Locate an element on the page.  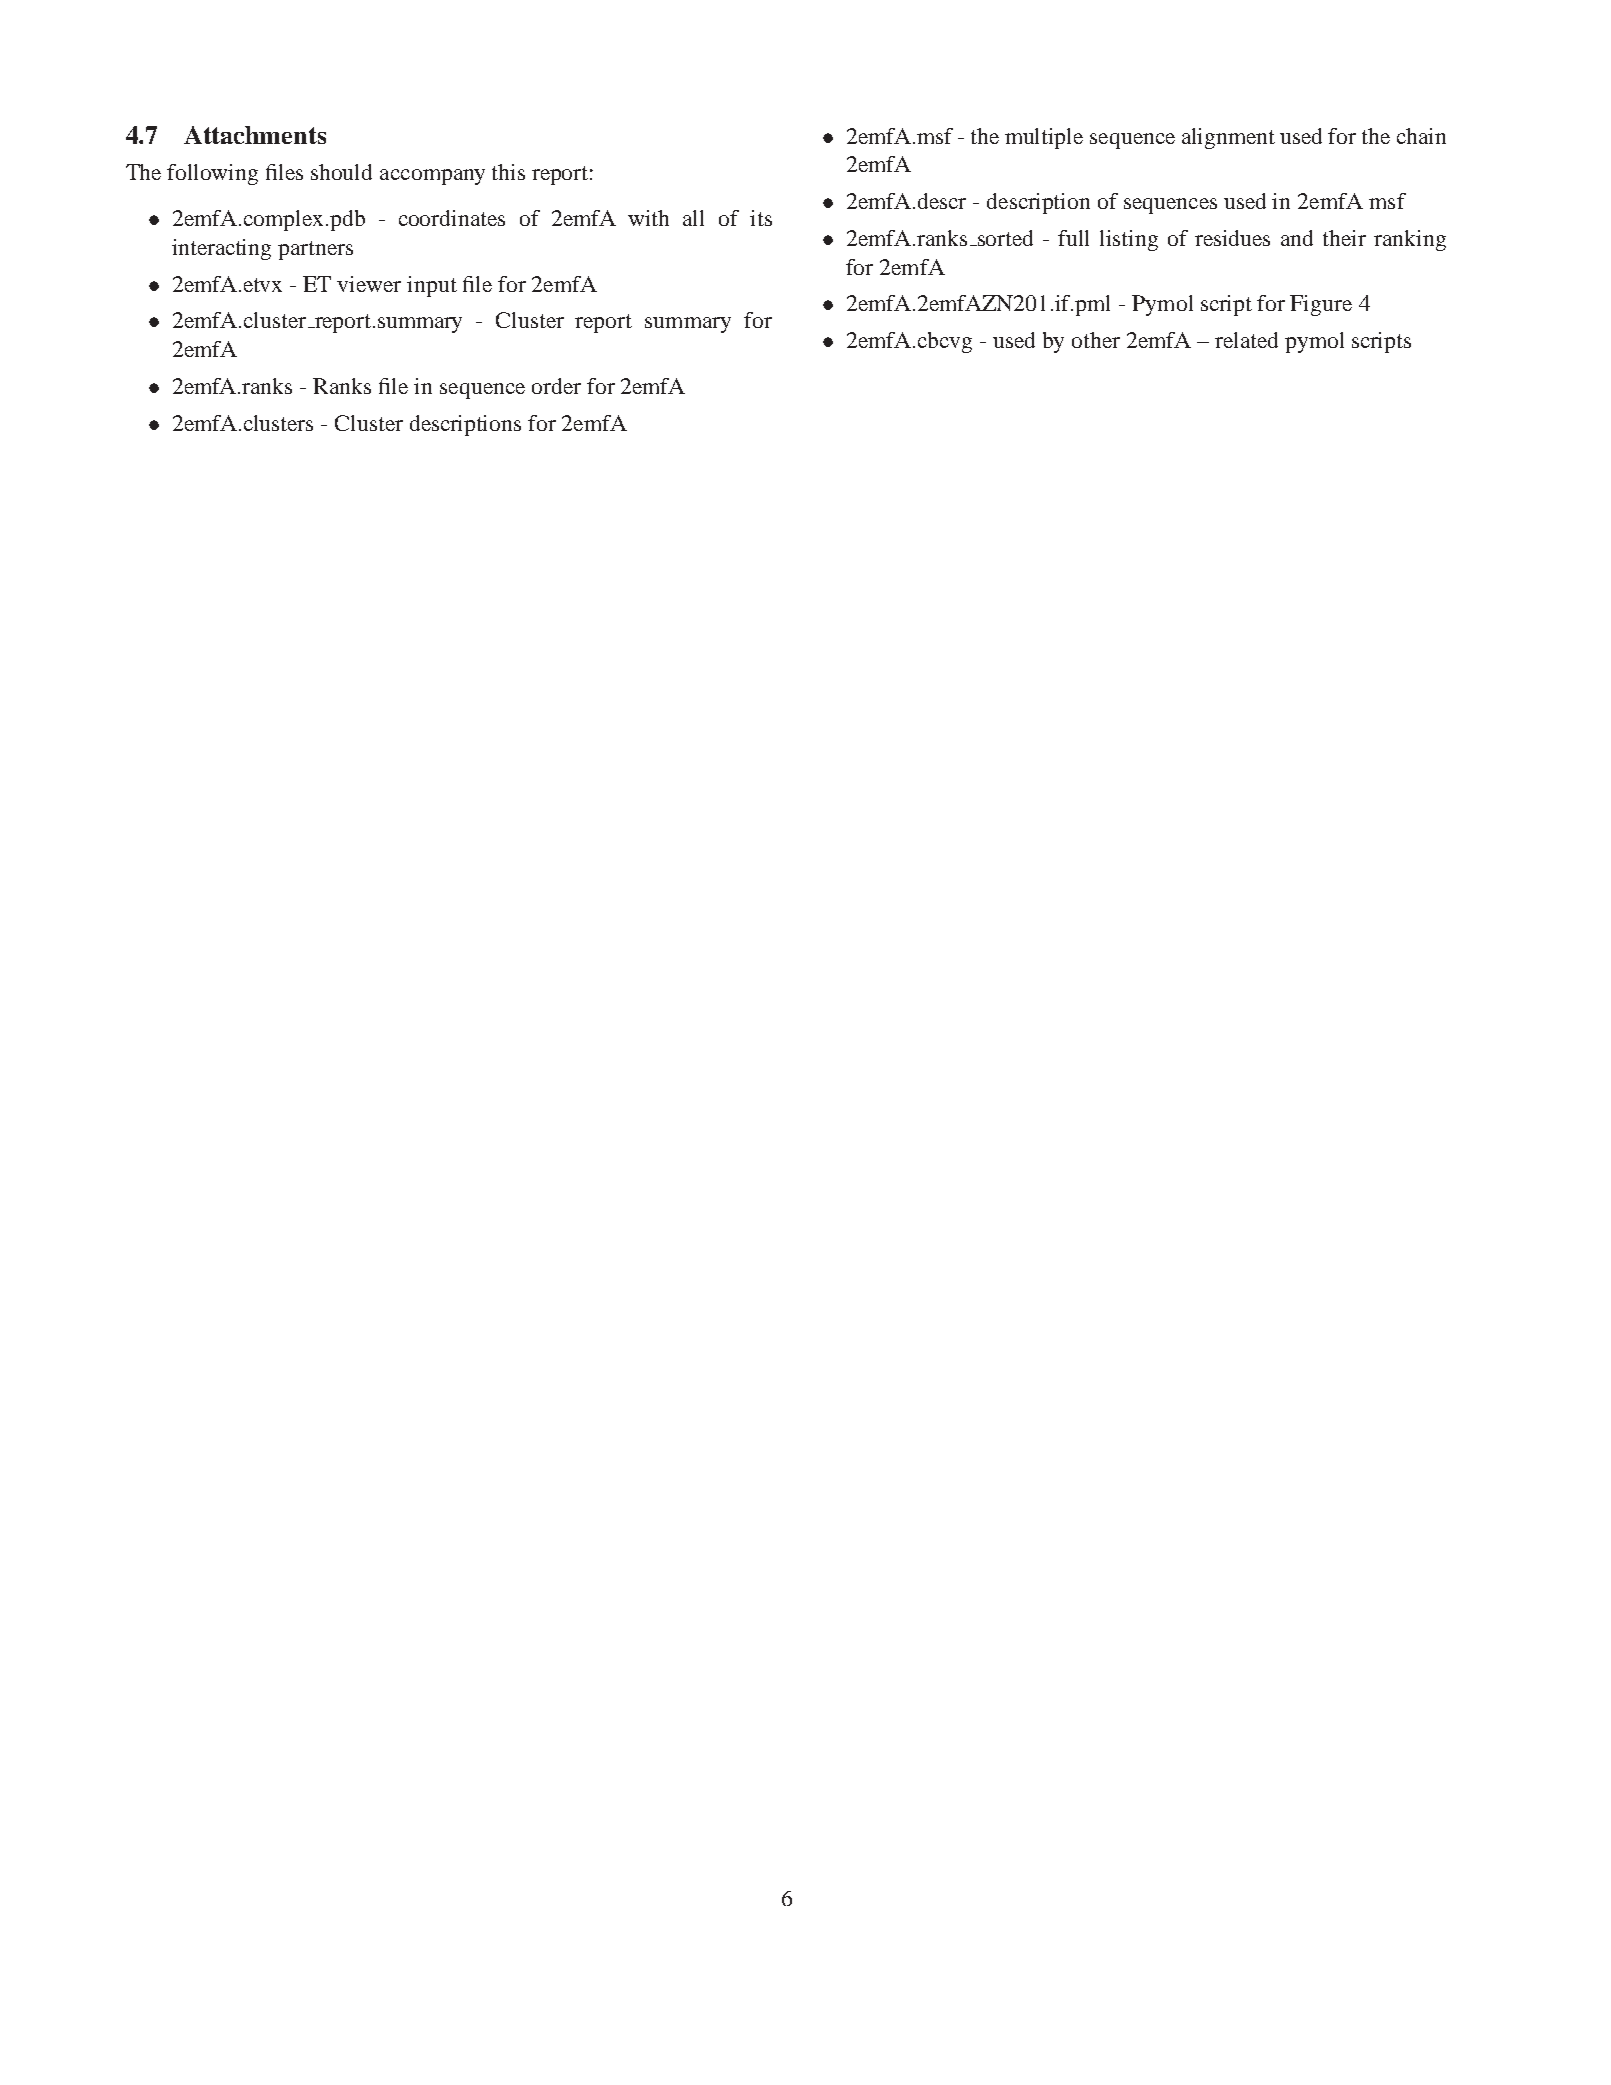
Attachments is located at coordinates (255, 135).
